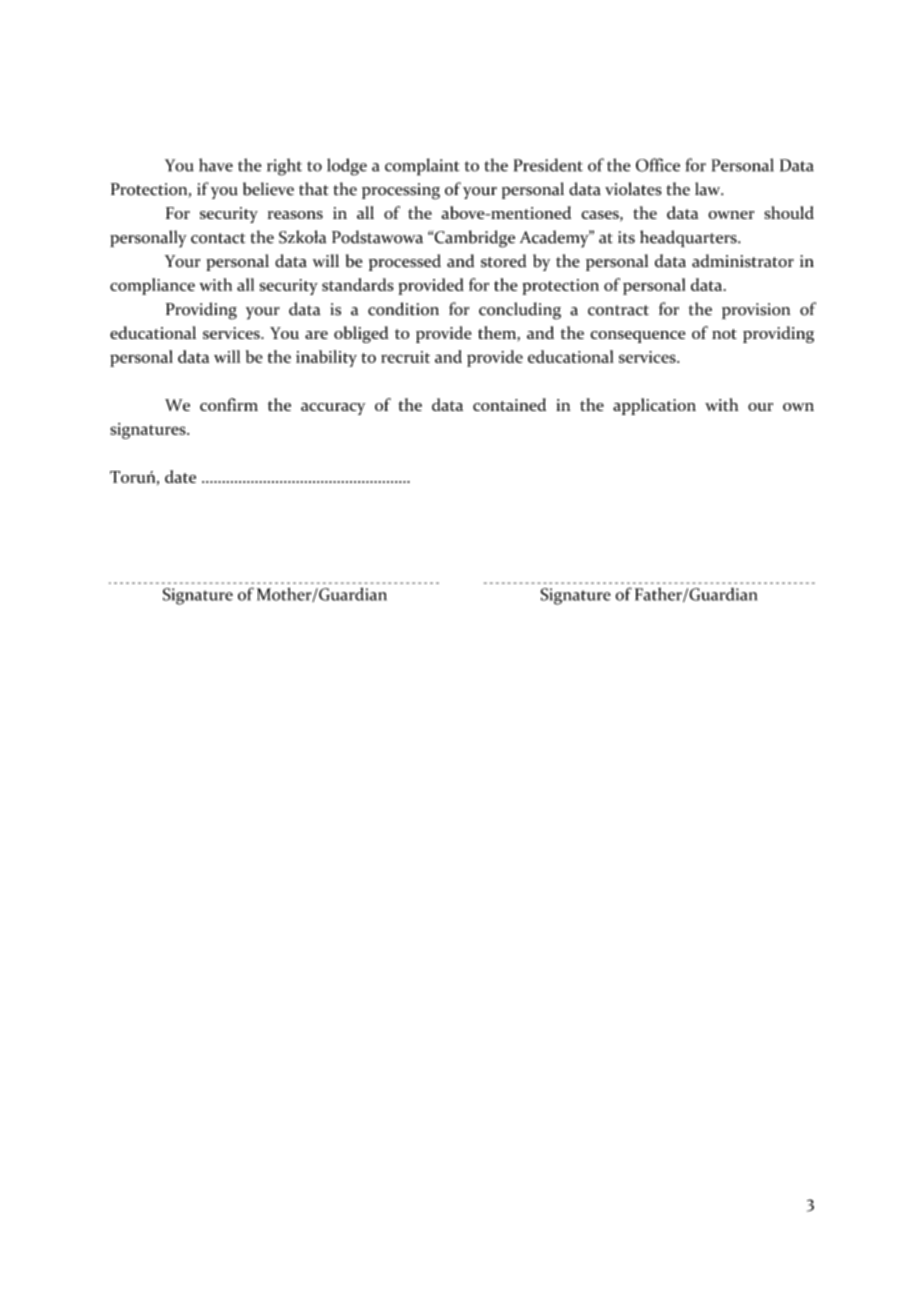  What do you see at coordinates (180, 476) in the page?
I see `date` at bounding box center [180, 476].
